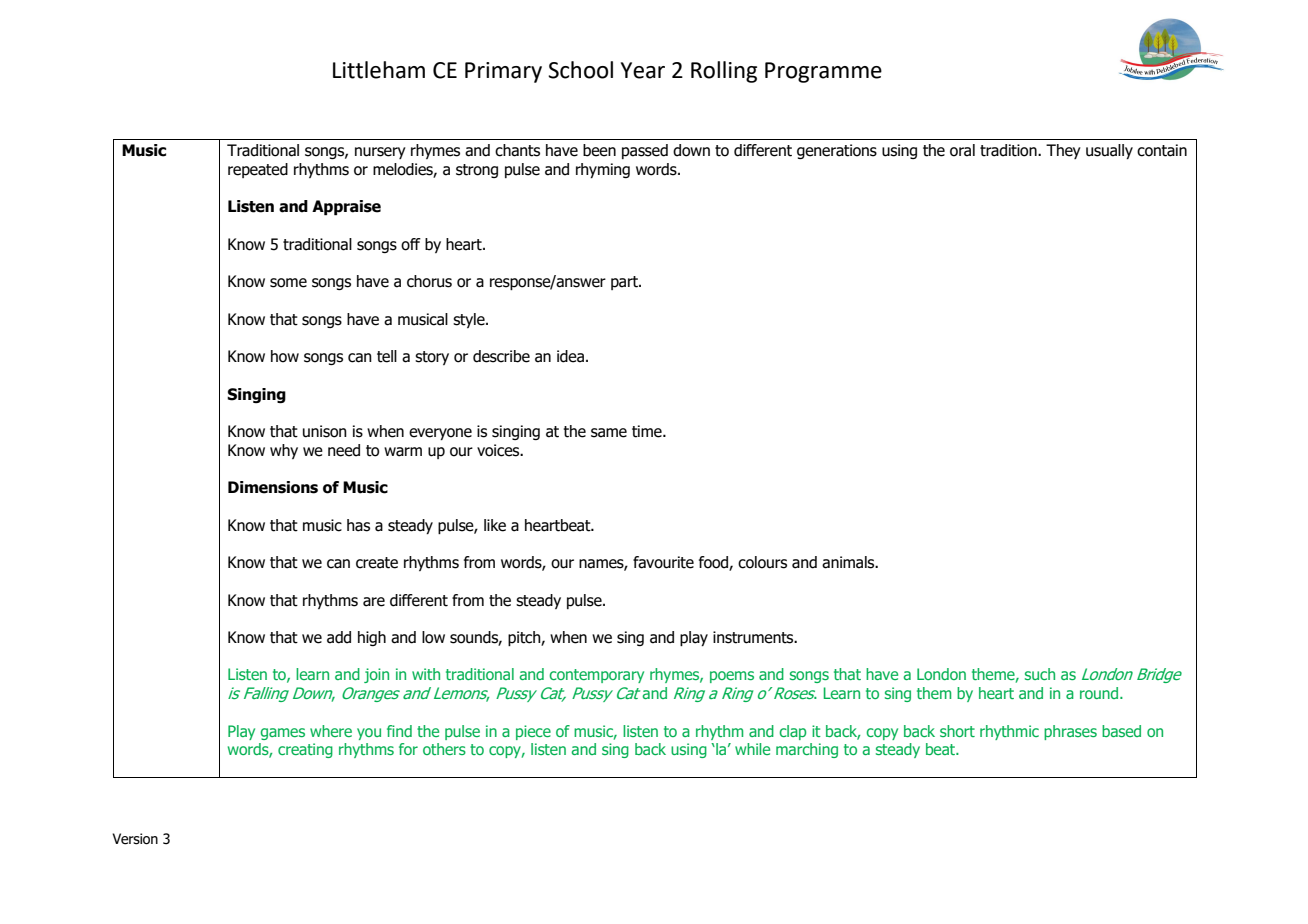  Describe the element at coordinates (1063, 151) in the screenshot. I see `They` at that location.
